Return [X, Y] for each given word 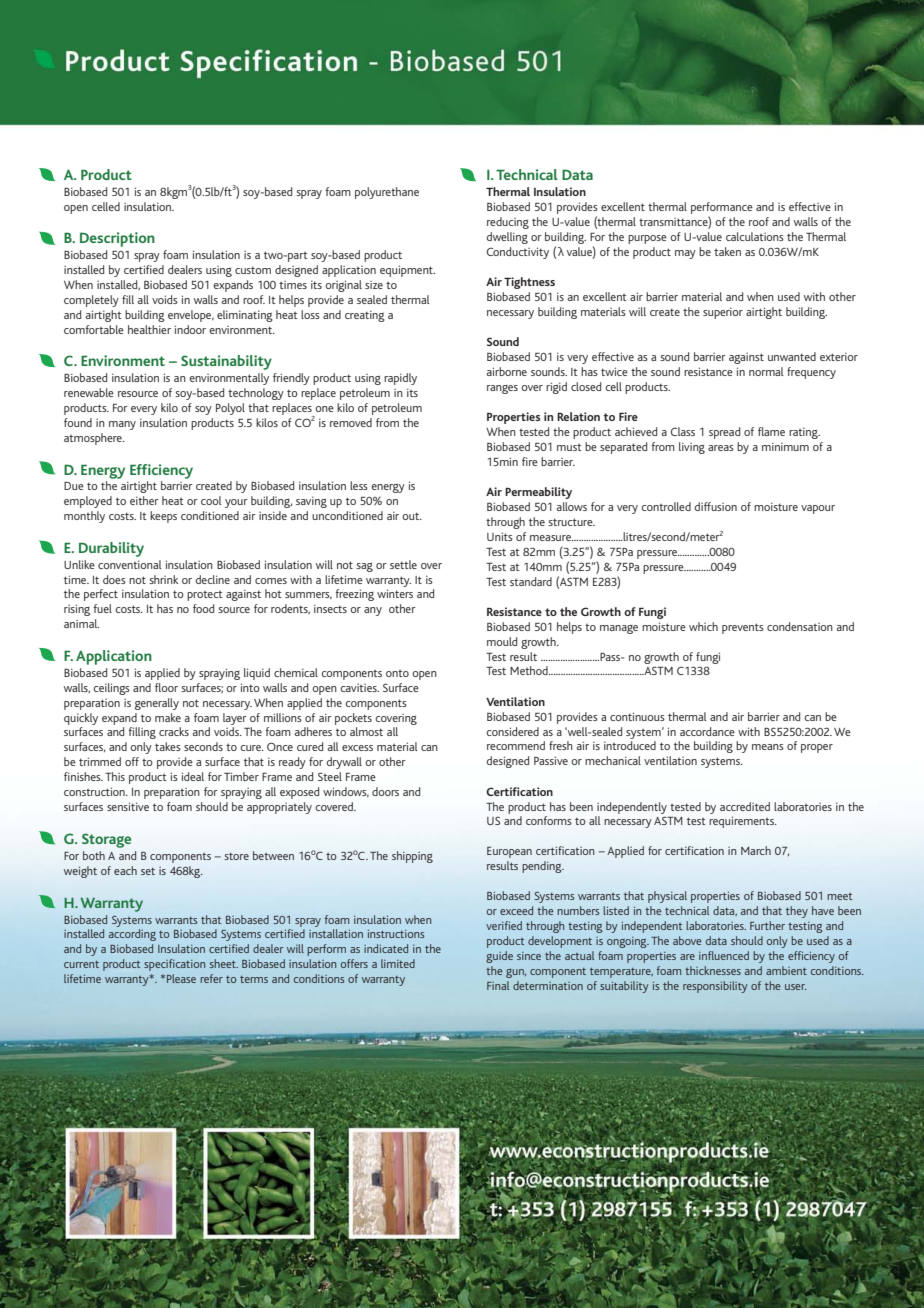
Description [117, 239]
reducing [508, 223]
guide [499, 957]
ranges [502, 389]
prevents [743, 628]
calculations [755, 236]
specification [174, 965]
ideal [193, 776]
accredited [745, 806]
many [122, 425]
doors [385, 791]
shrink [163, 579]
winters [395, 593]
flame [771, 431]
